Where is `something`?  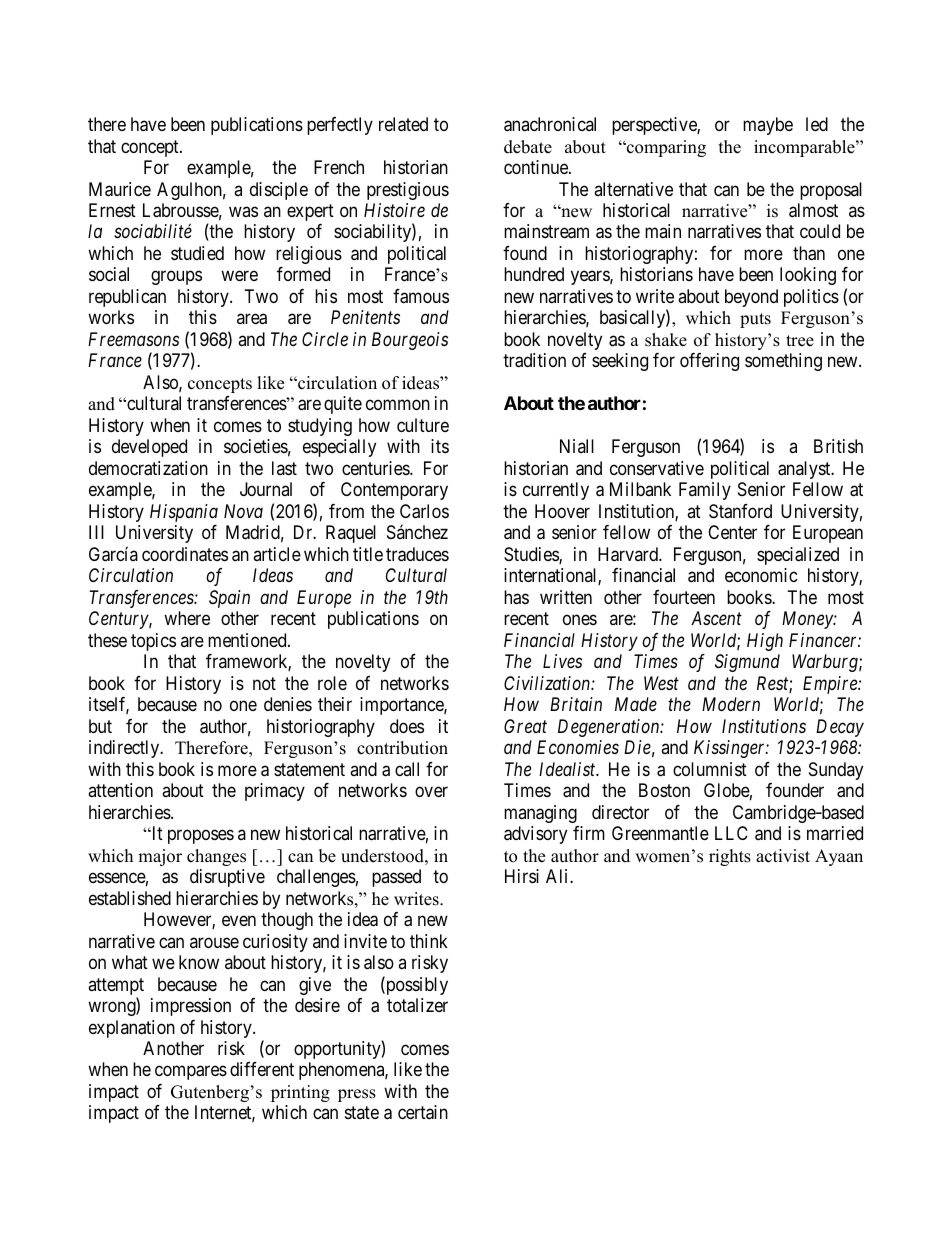 something is located at coordinates (783, 362).
